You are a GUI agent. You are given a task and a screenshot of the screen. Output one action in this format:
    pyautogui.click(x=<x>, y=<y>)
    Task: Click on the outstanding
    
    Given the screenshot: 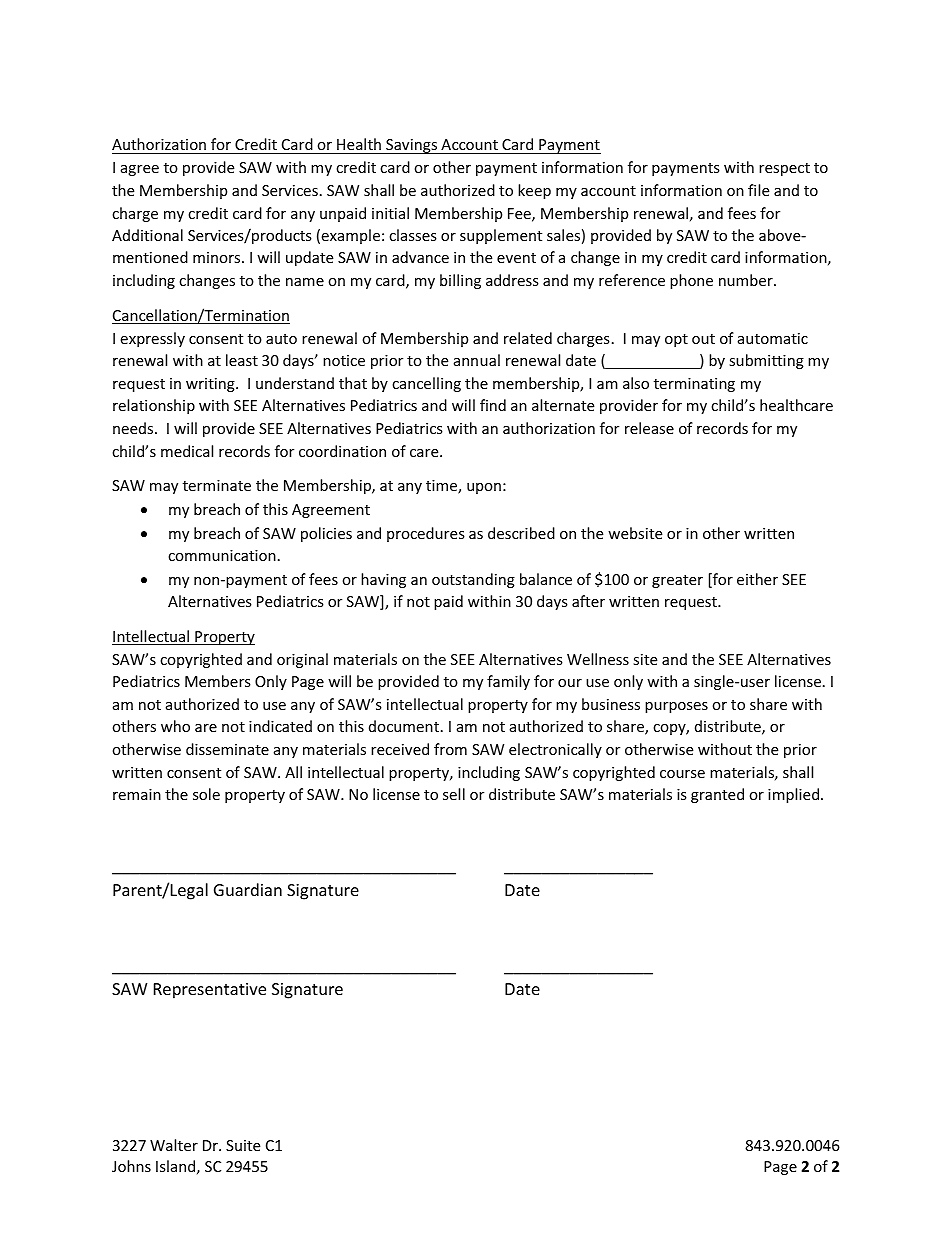 What is the action you would take?
    pyautogui.click(x=473, y=580)
